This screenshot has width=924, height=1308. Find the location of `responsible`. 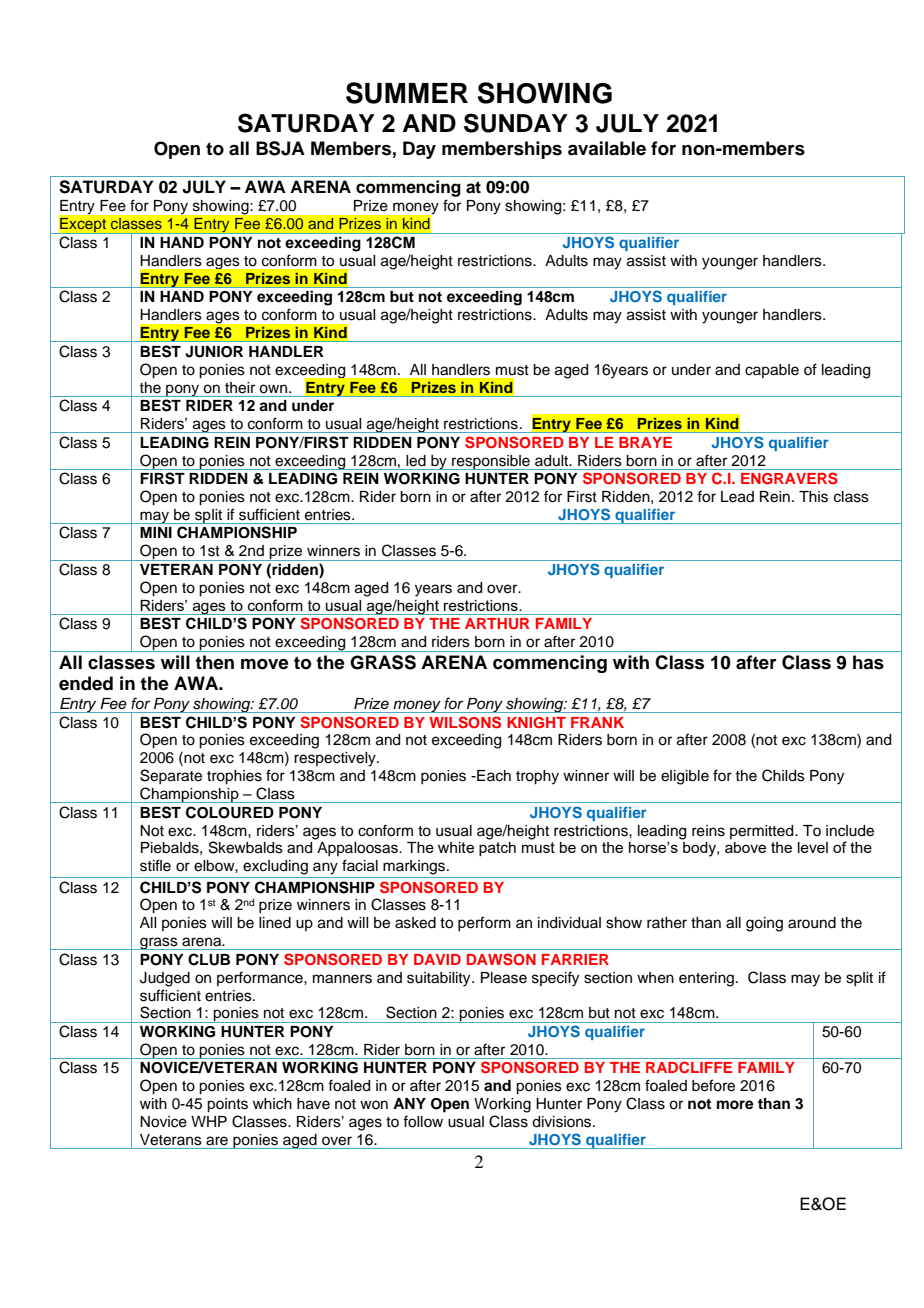

responsible is located at coordinates (491, 462).
